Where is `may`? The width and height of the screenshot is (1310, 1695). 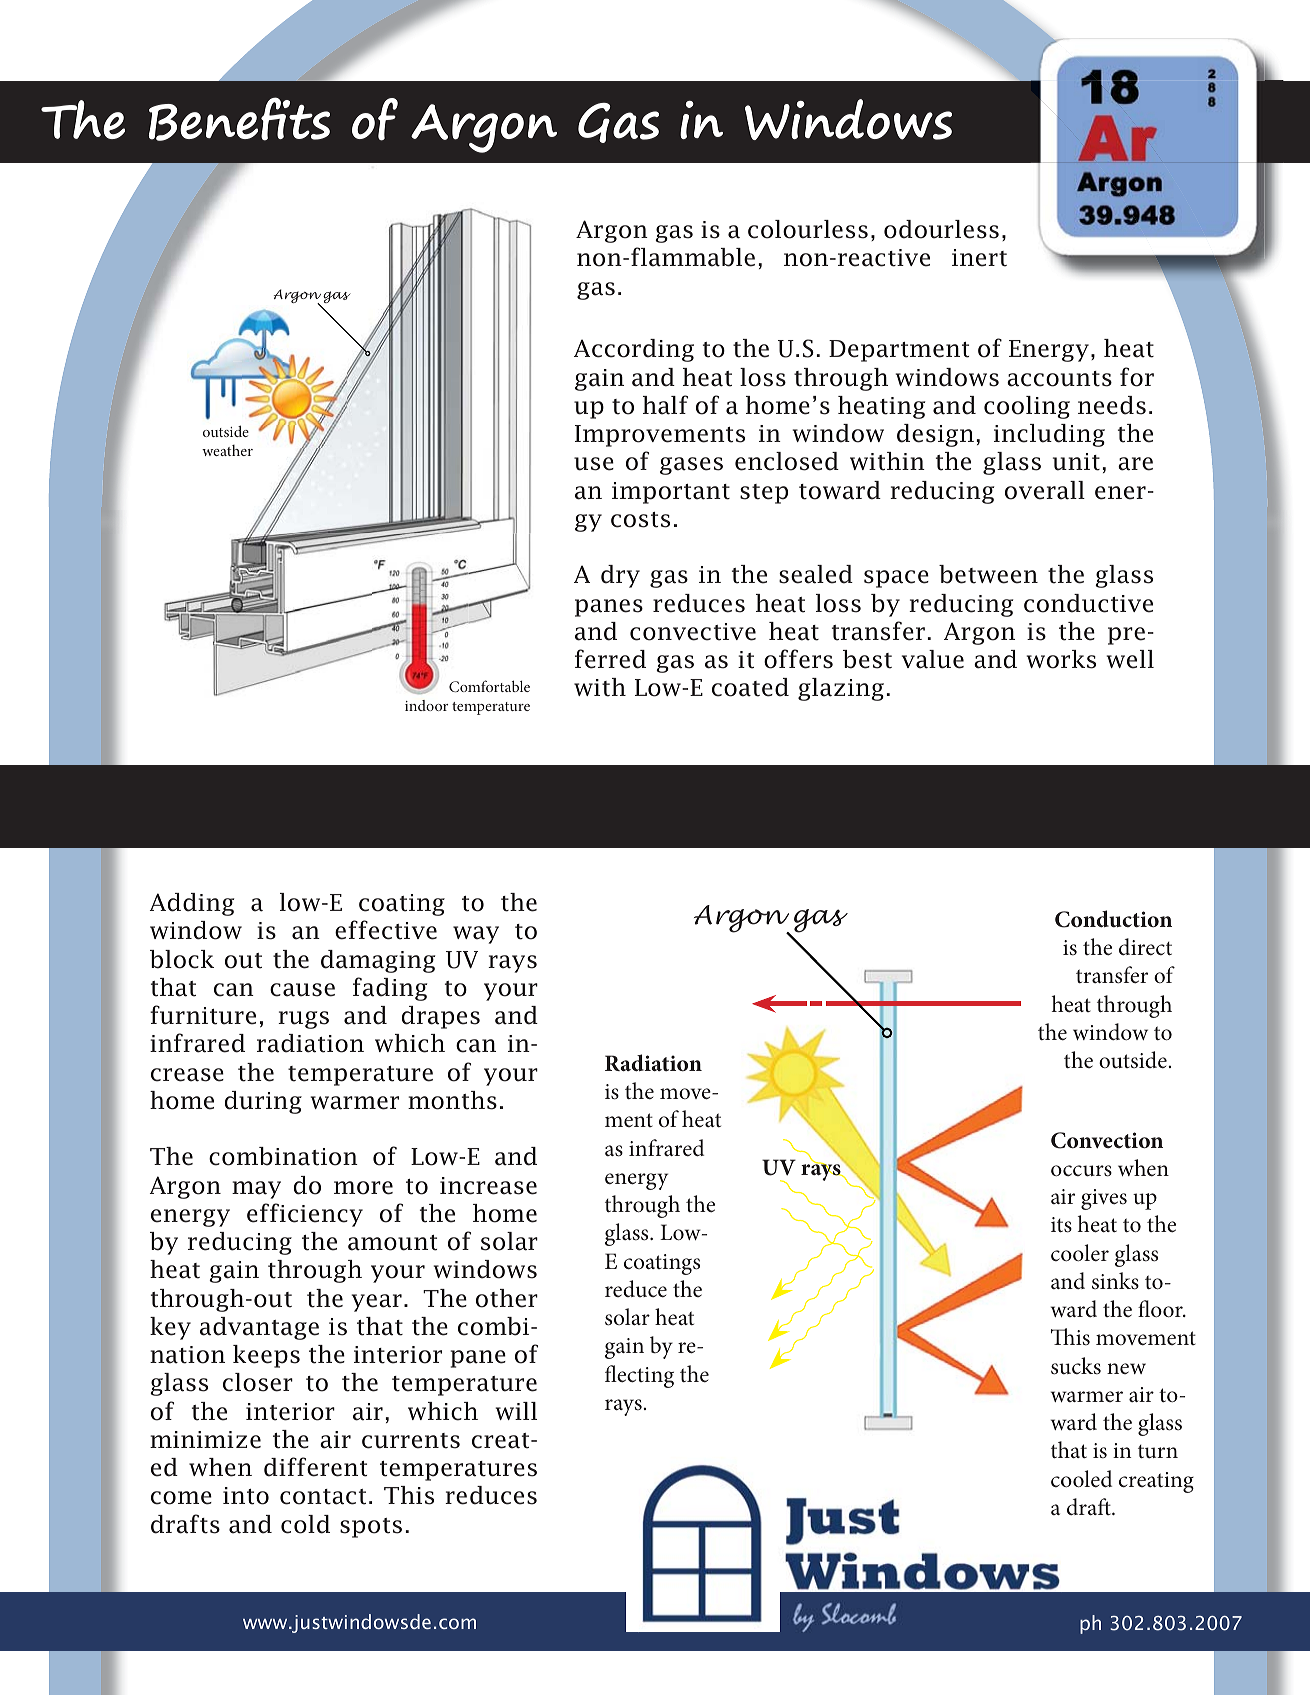
may is located at coordinates (256, 1190).
